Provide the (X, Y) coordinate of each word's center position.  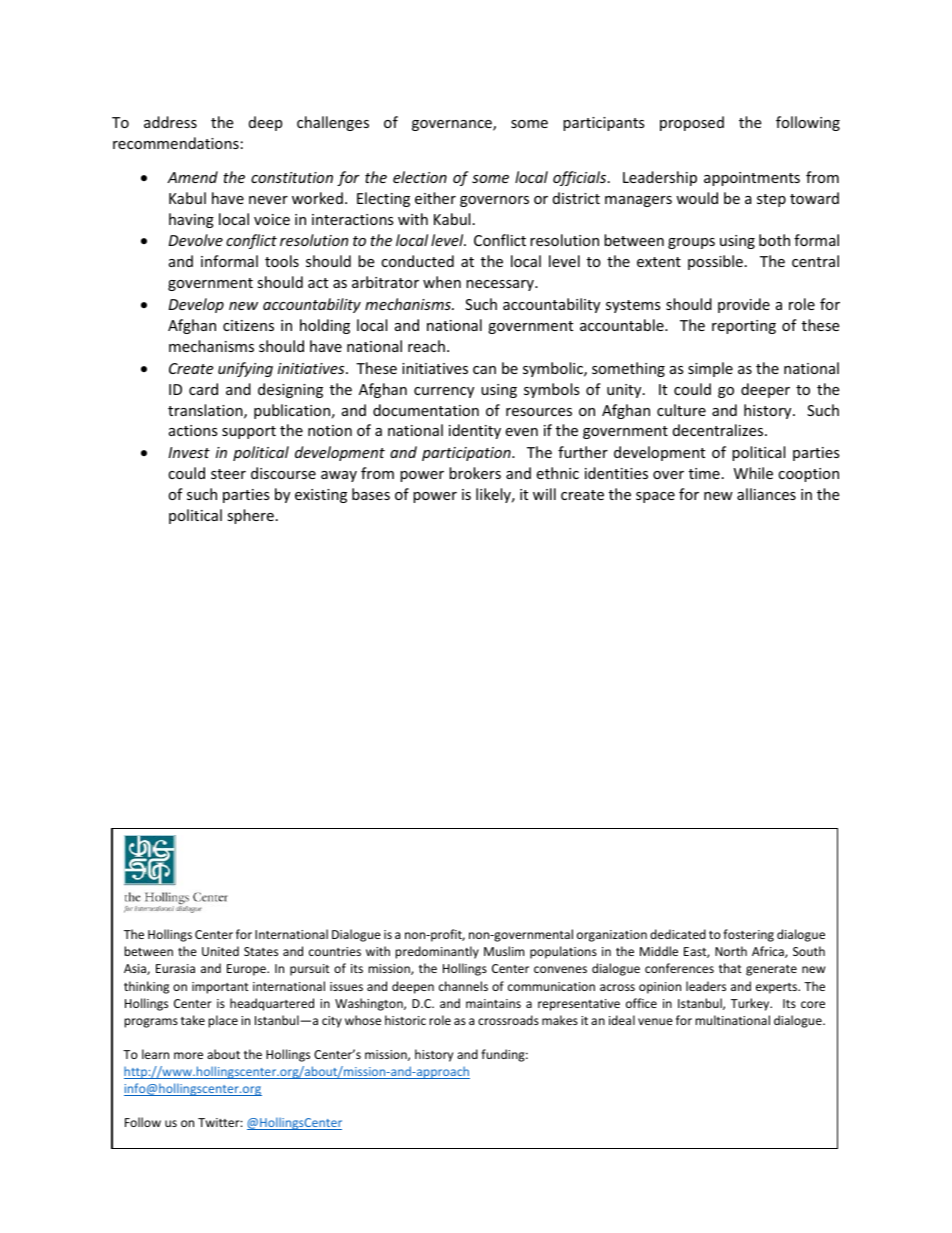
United (220, 951)
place (223, 1021)
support (249, 432)
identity (475, 431)
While (753, 473)
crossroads (508, 1020)
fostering (748, 935)
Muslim (504, 951)
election (420, 177)
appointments (752, 179)
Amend (192, 177)
